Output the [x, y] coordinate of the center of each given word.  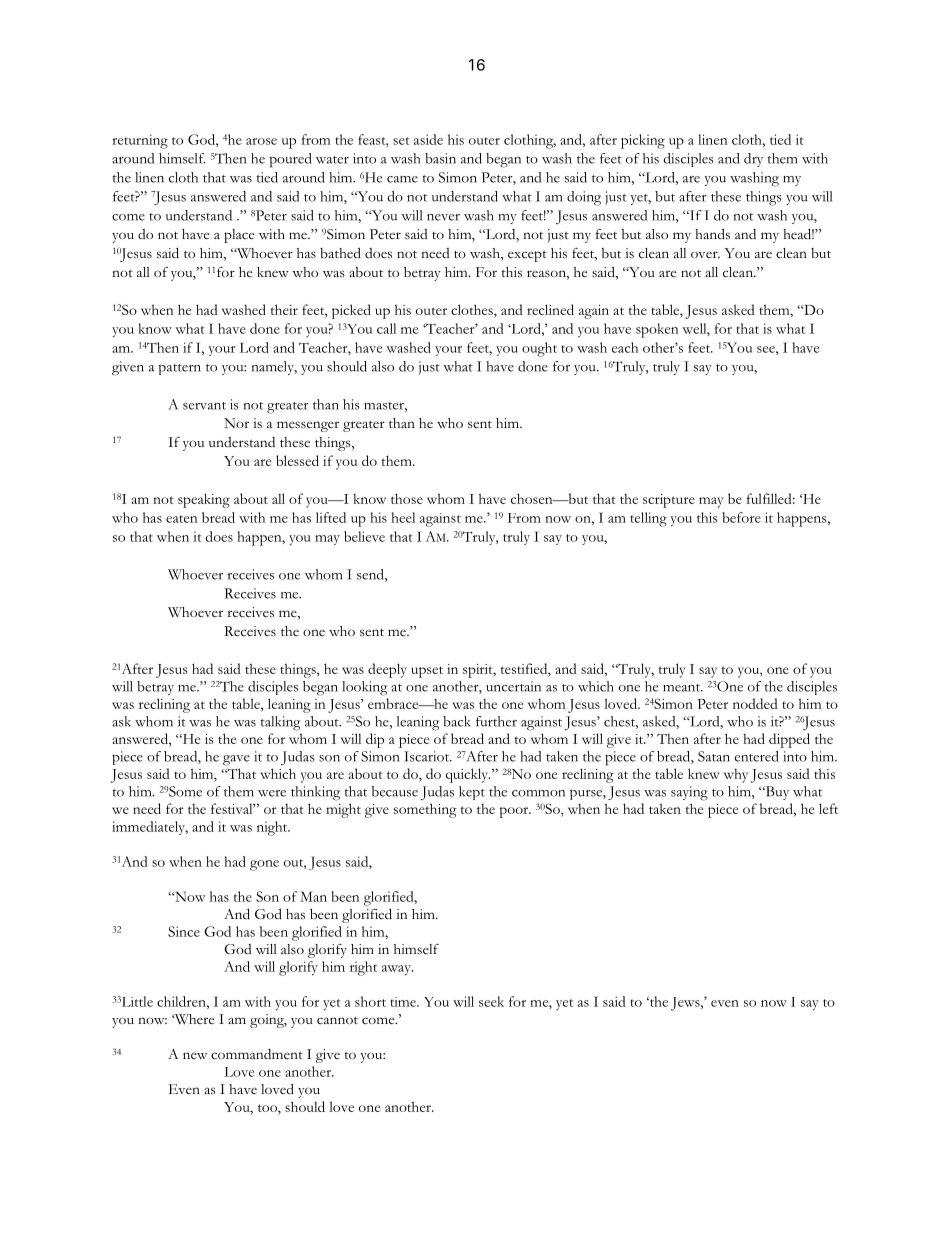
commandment [257, 1054]
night [273, 828]
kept [472, 793]
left [828, 808]
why [736, 776]
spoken [657, 330]
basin [440, 158]
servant [204, 406]
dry [753, 160]
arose [261, 141]
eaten [181, 519]
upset [427, 672]
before [741, 517]
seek [491, 1001]
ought [539, 349]
